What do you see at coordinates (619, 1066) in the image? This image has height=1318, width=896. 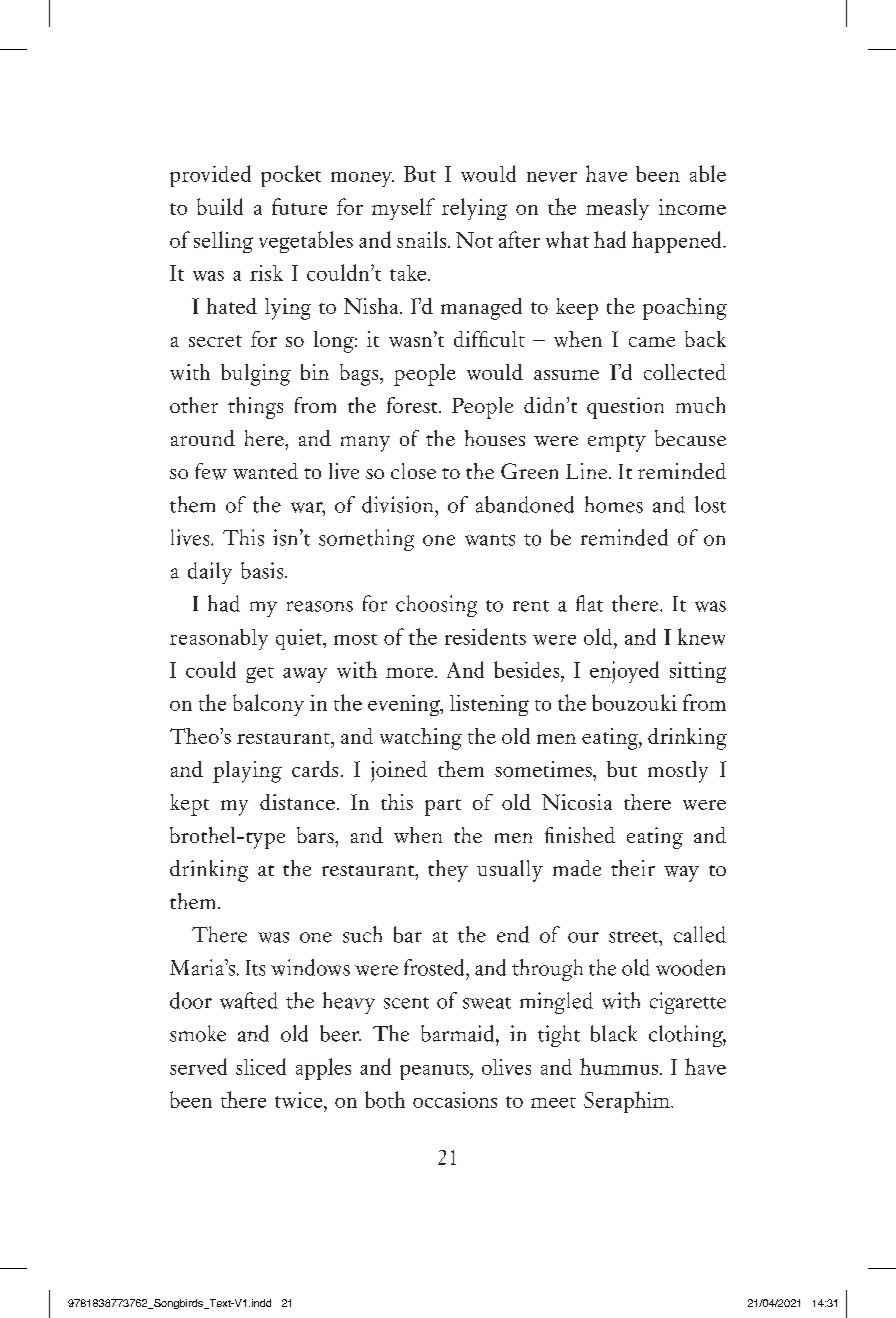 I see `hummus` at bounding box center [619, 1066].
